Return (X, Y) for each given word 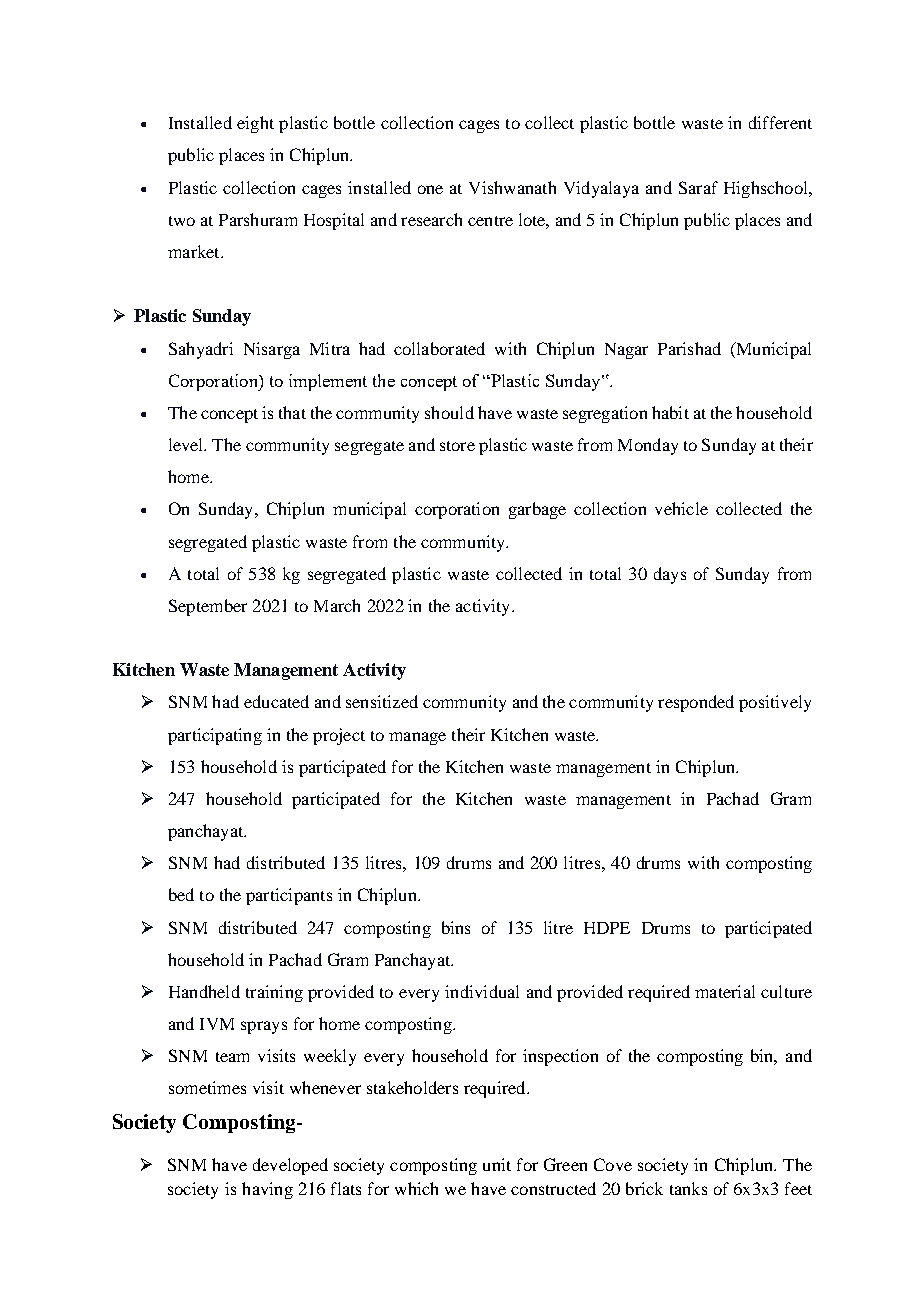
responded (696, 703)
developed (290, 1166)
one (430, 189)
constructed (553, 1188)
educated (276, 701)
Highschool (767, 189)
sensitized (382, 701)
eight (255, 124)
